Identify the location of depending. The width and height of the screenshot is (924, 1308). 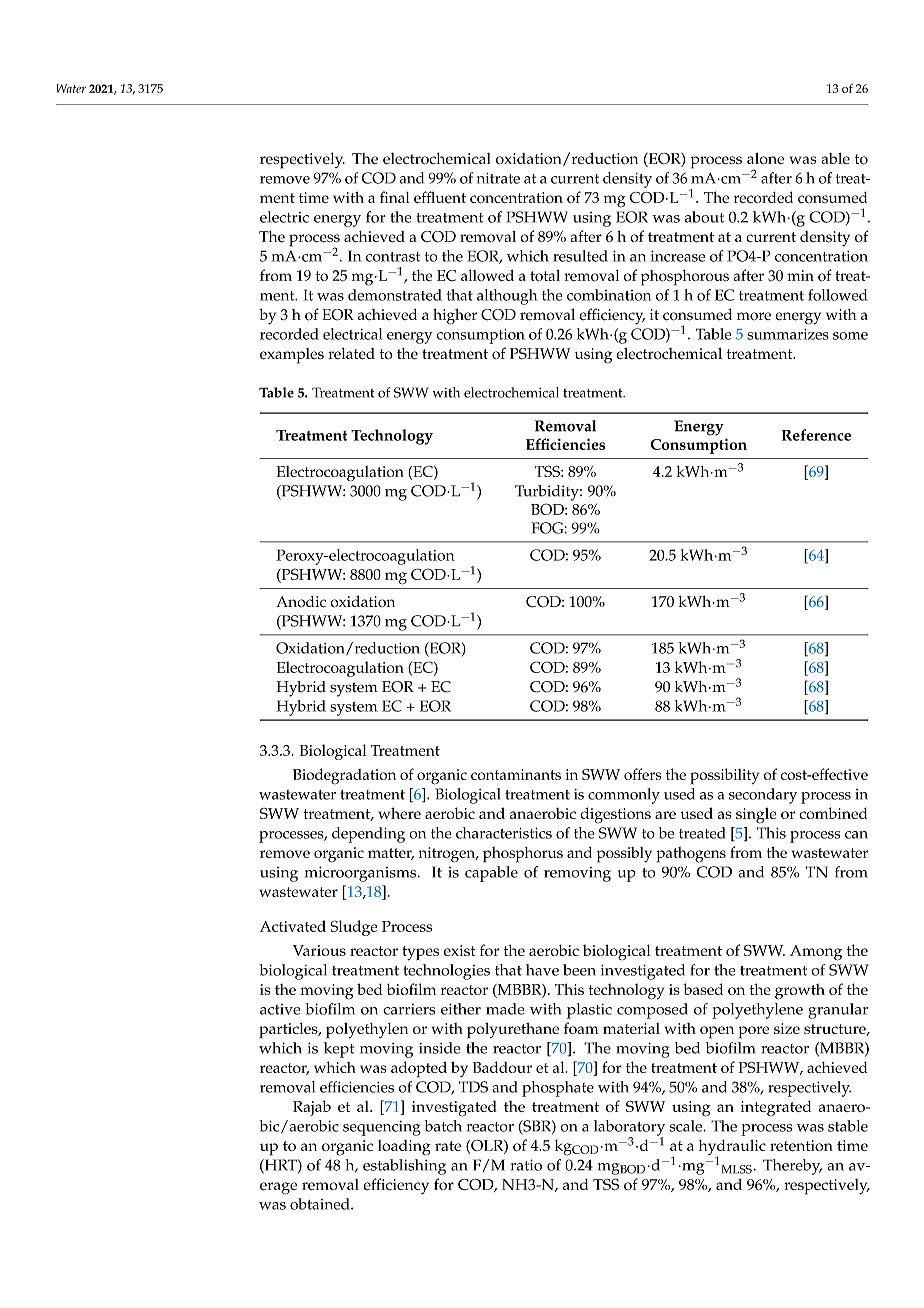
(368, 835).
